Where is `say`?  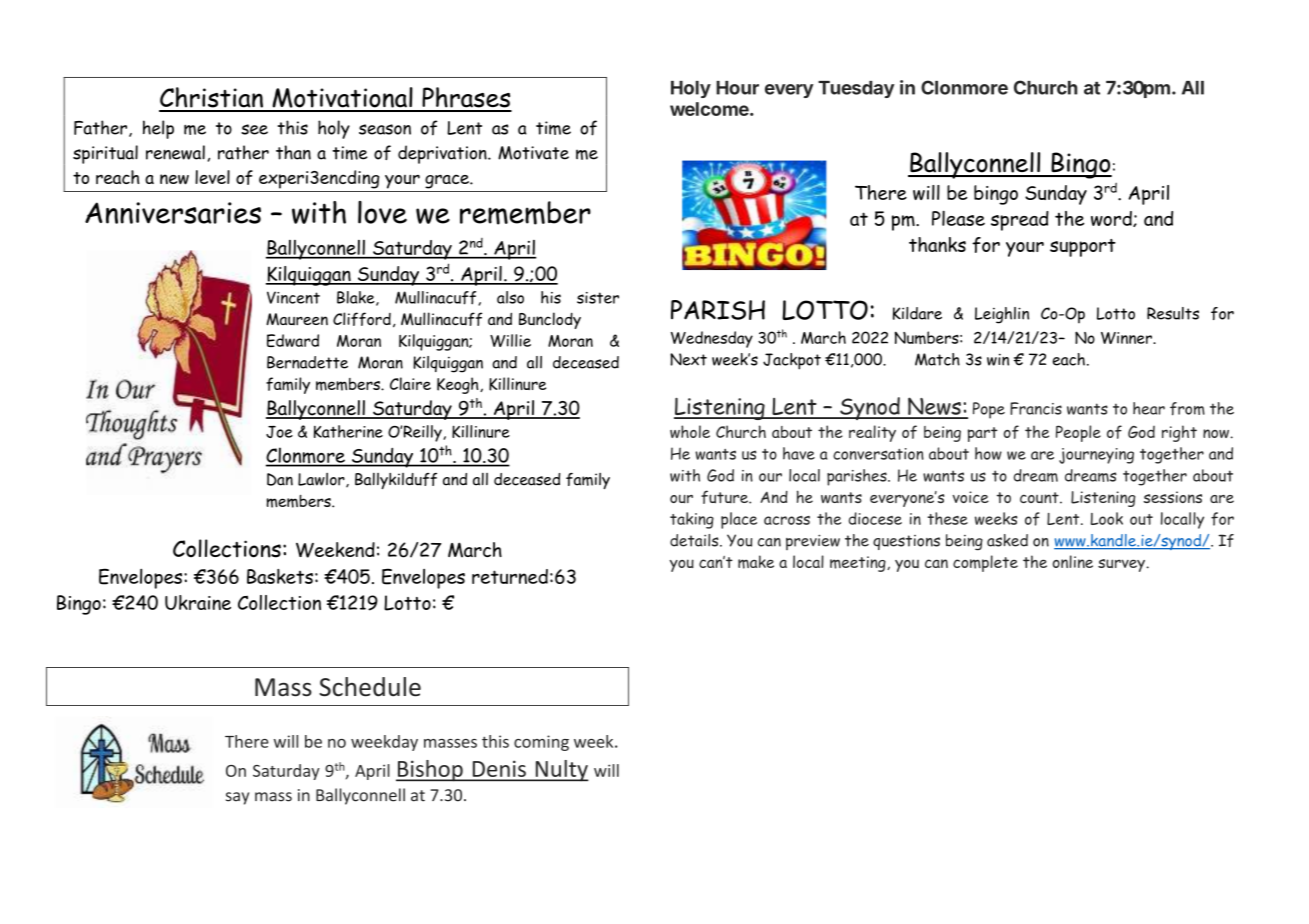 say is located at coordinates (237, 798).
